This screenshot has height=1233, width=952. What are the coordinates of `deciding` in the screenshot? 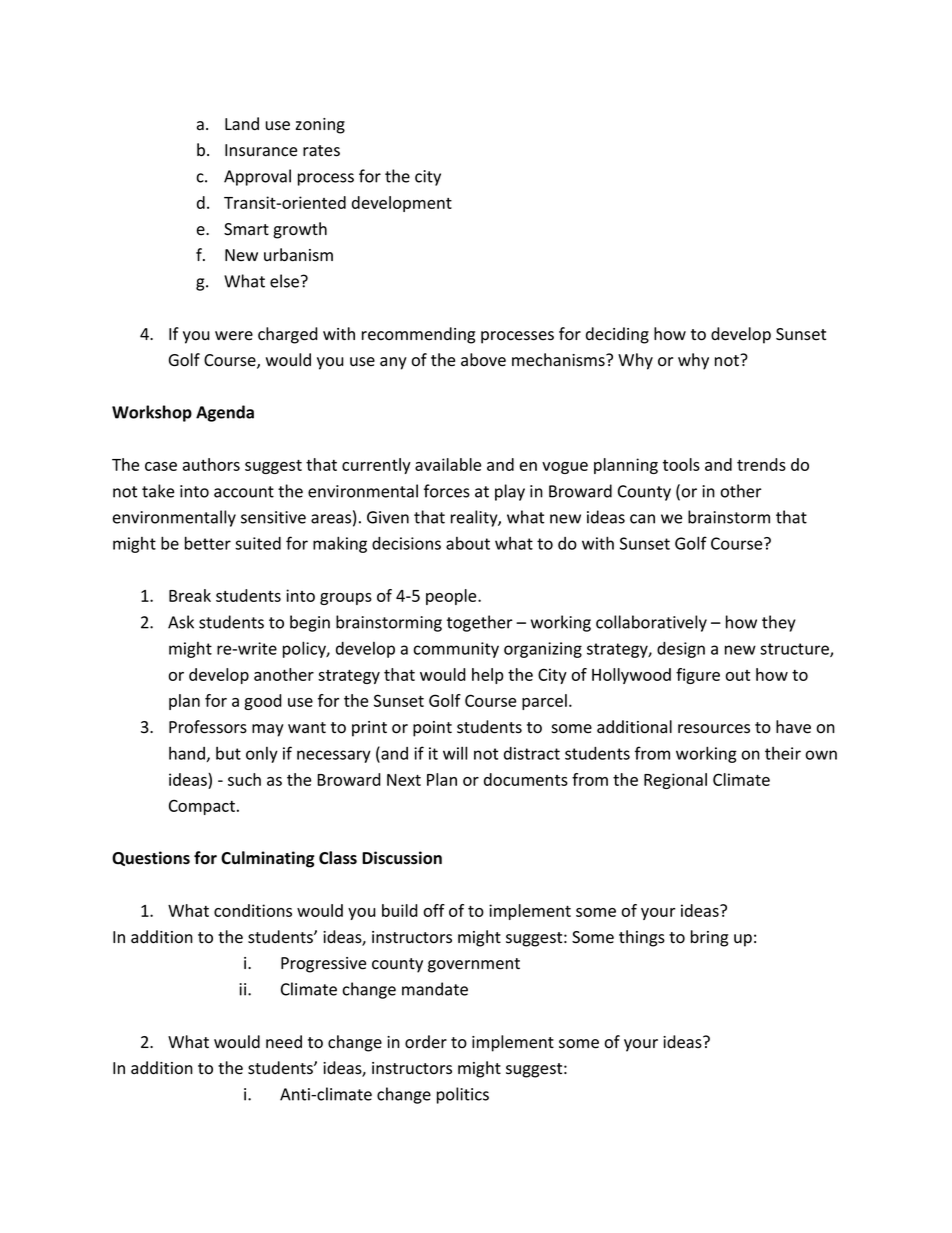 It's located at (617, 335).
